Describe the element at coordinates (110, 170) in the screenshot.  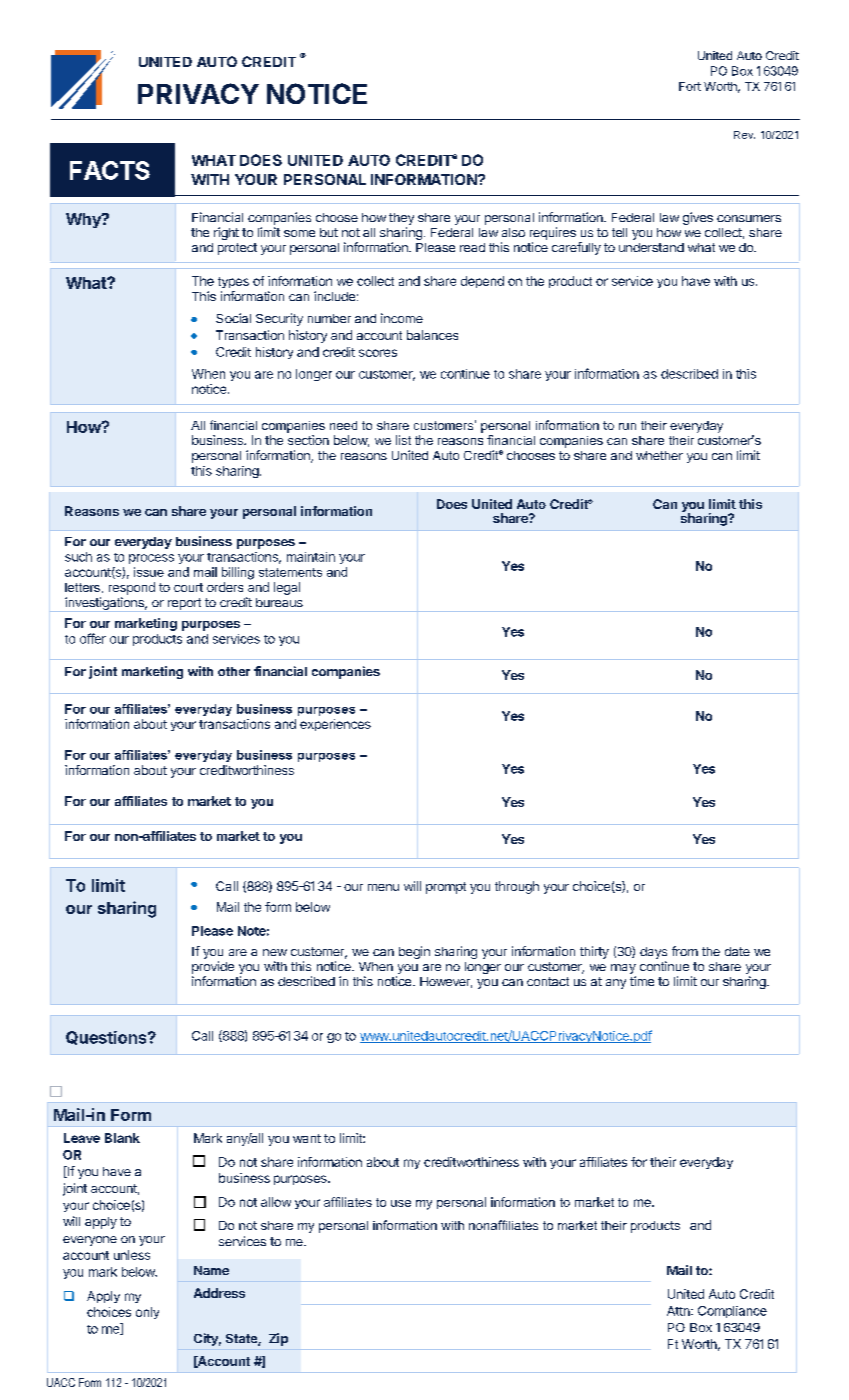
I see `FACTS` at that location.
